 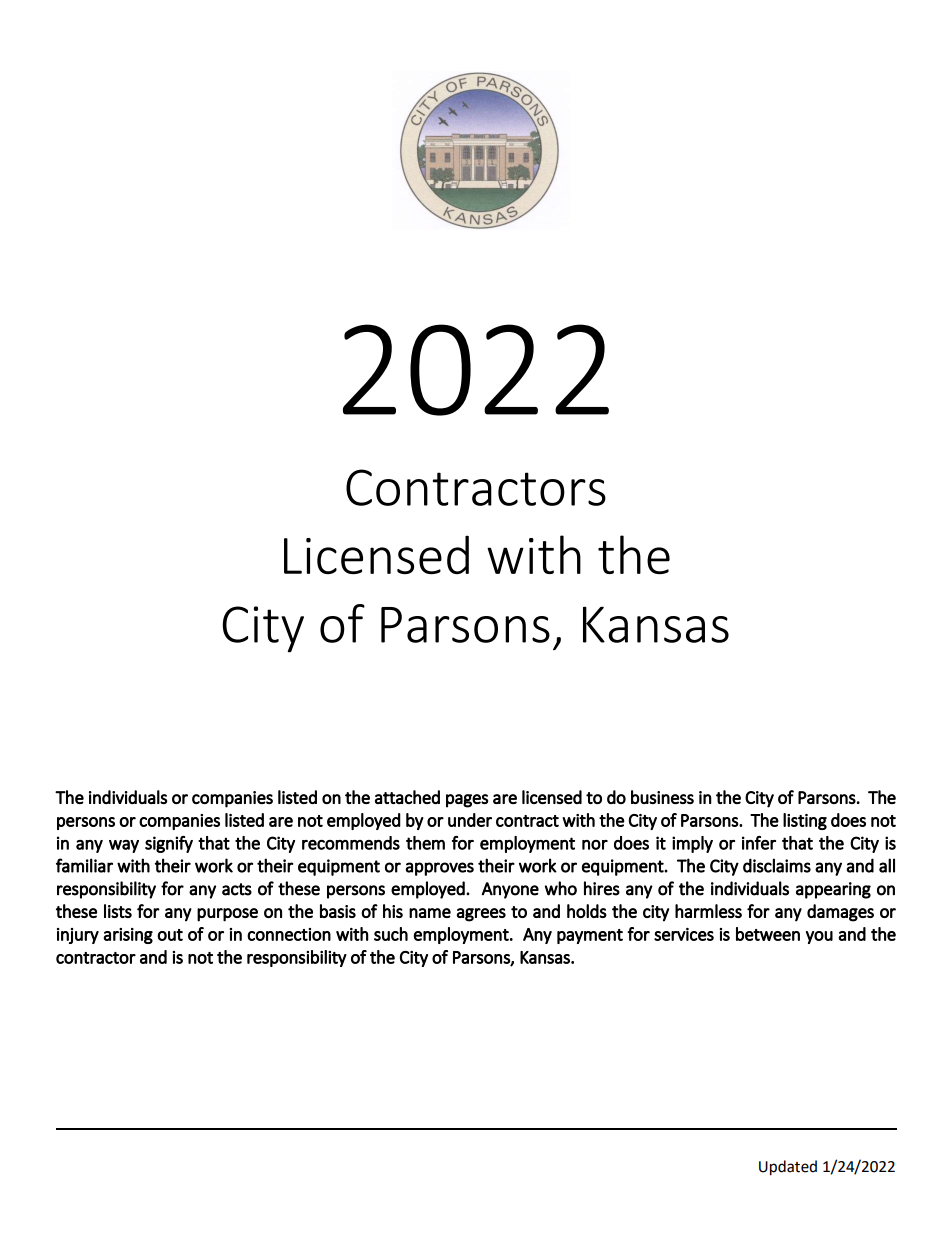 I want to click on you, so click(x=819, y=937).
